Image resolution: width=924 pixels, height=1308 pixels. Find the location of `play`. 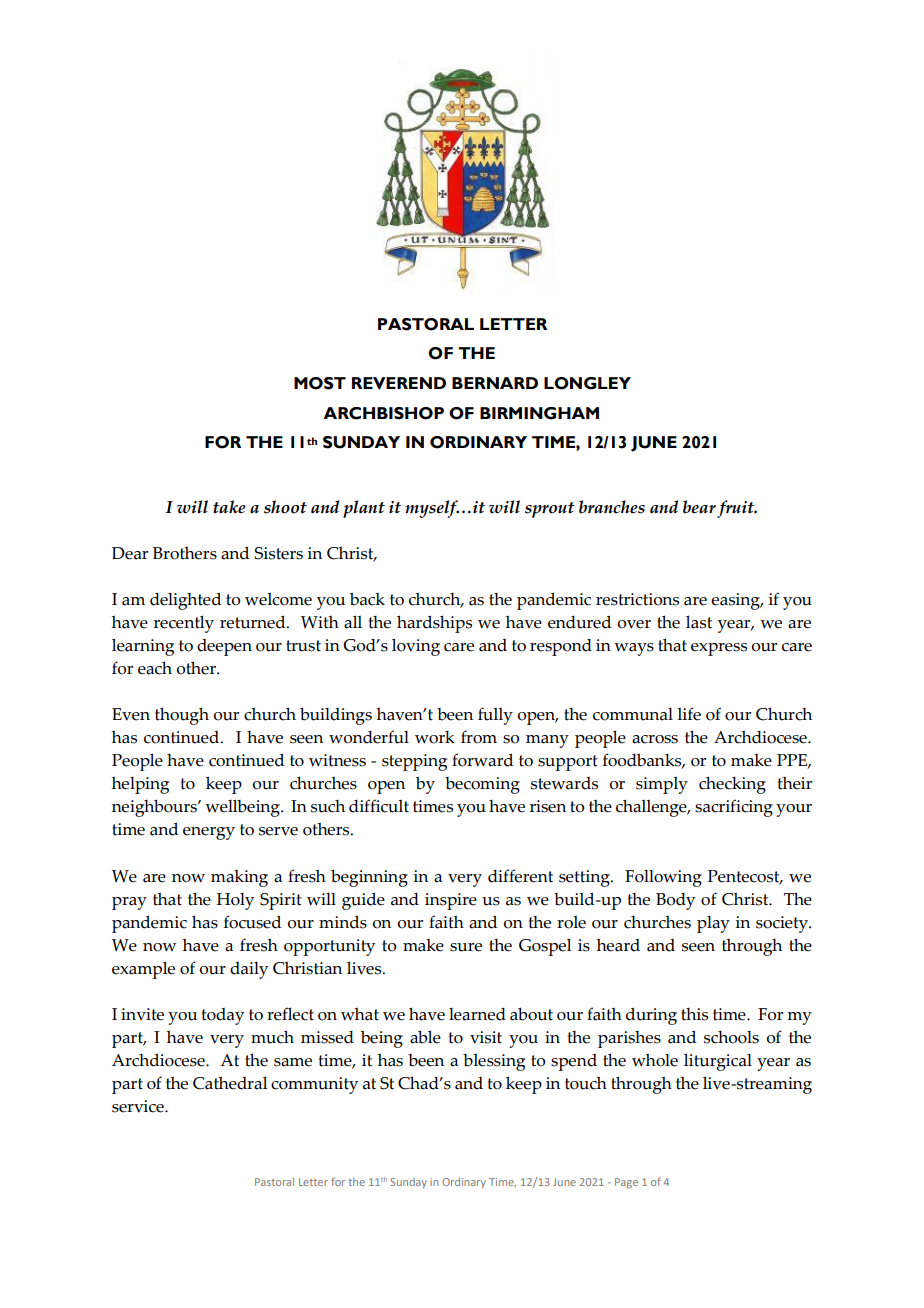

play is located at coordinates (713, 924).
